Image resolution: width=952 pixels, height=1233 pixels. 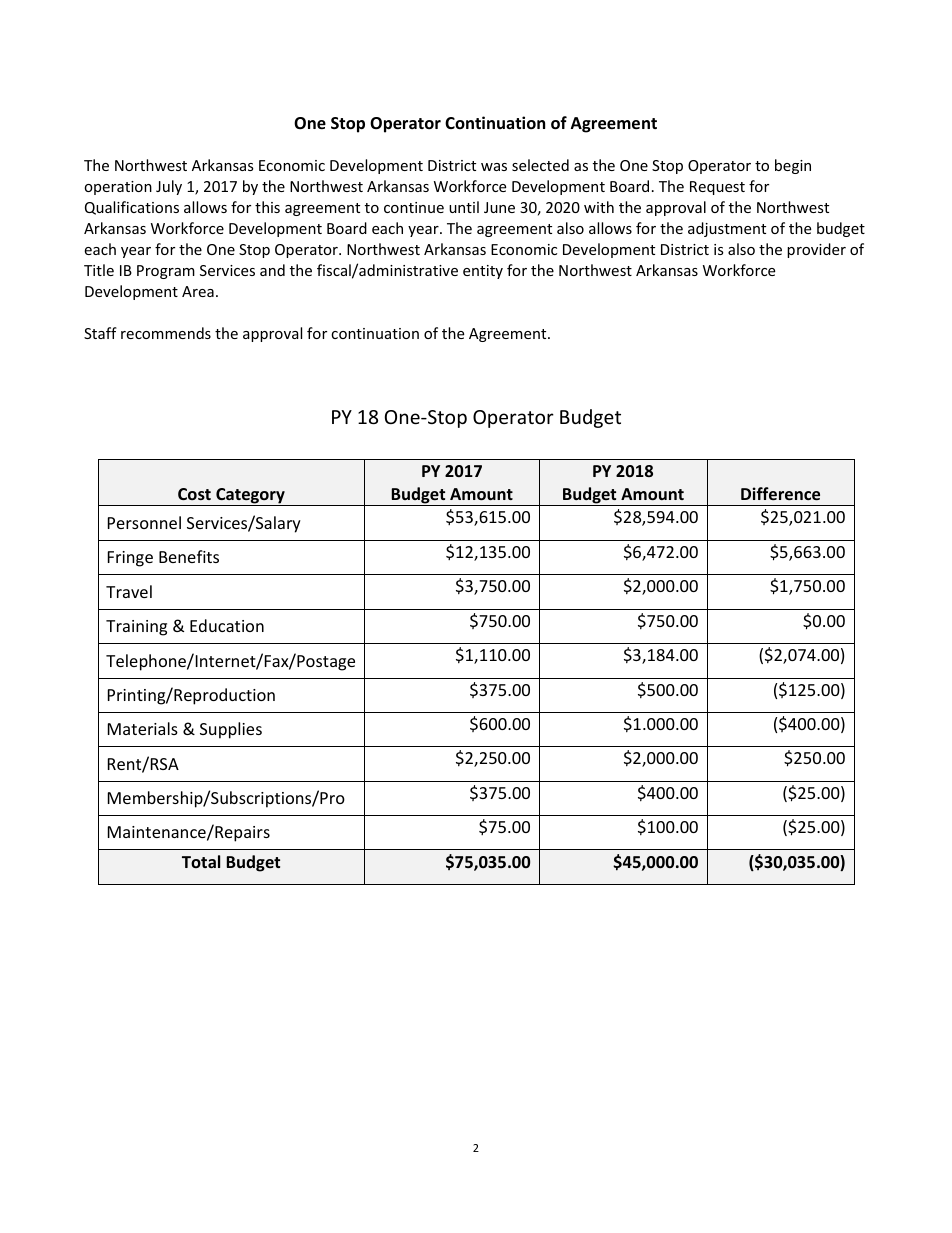 I want to click on entity, so click(x=483, y=272).
